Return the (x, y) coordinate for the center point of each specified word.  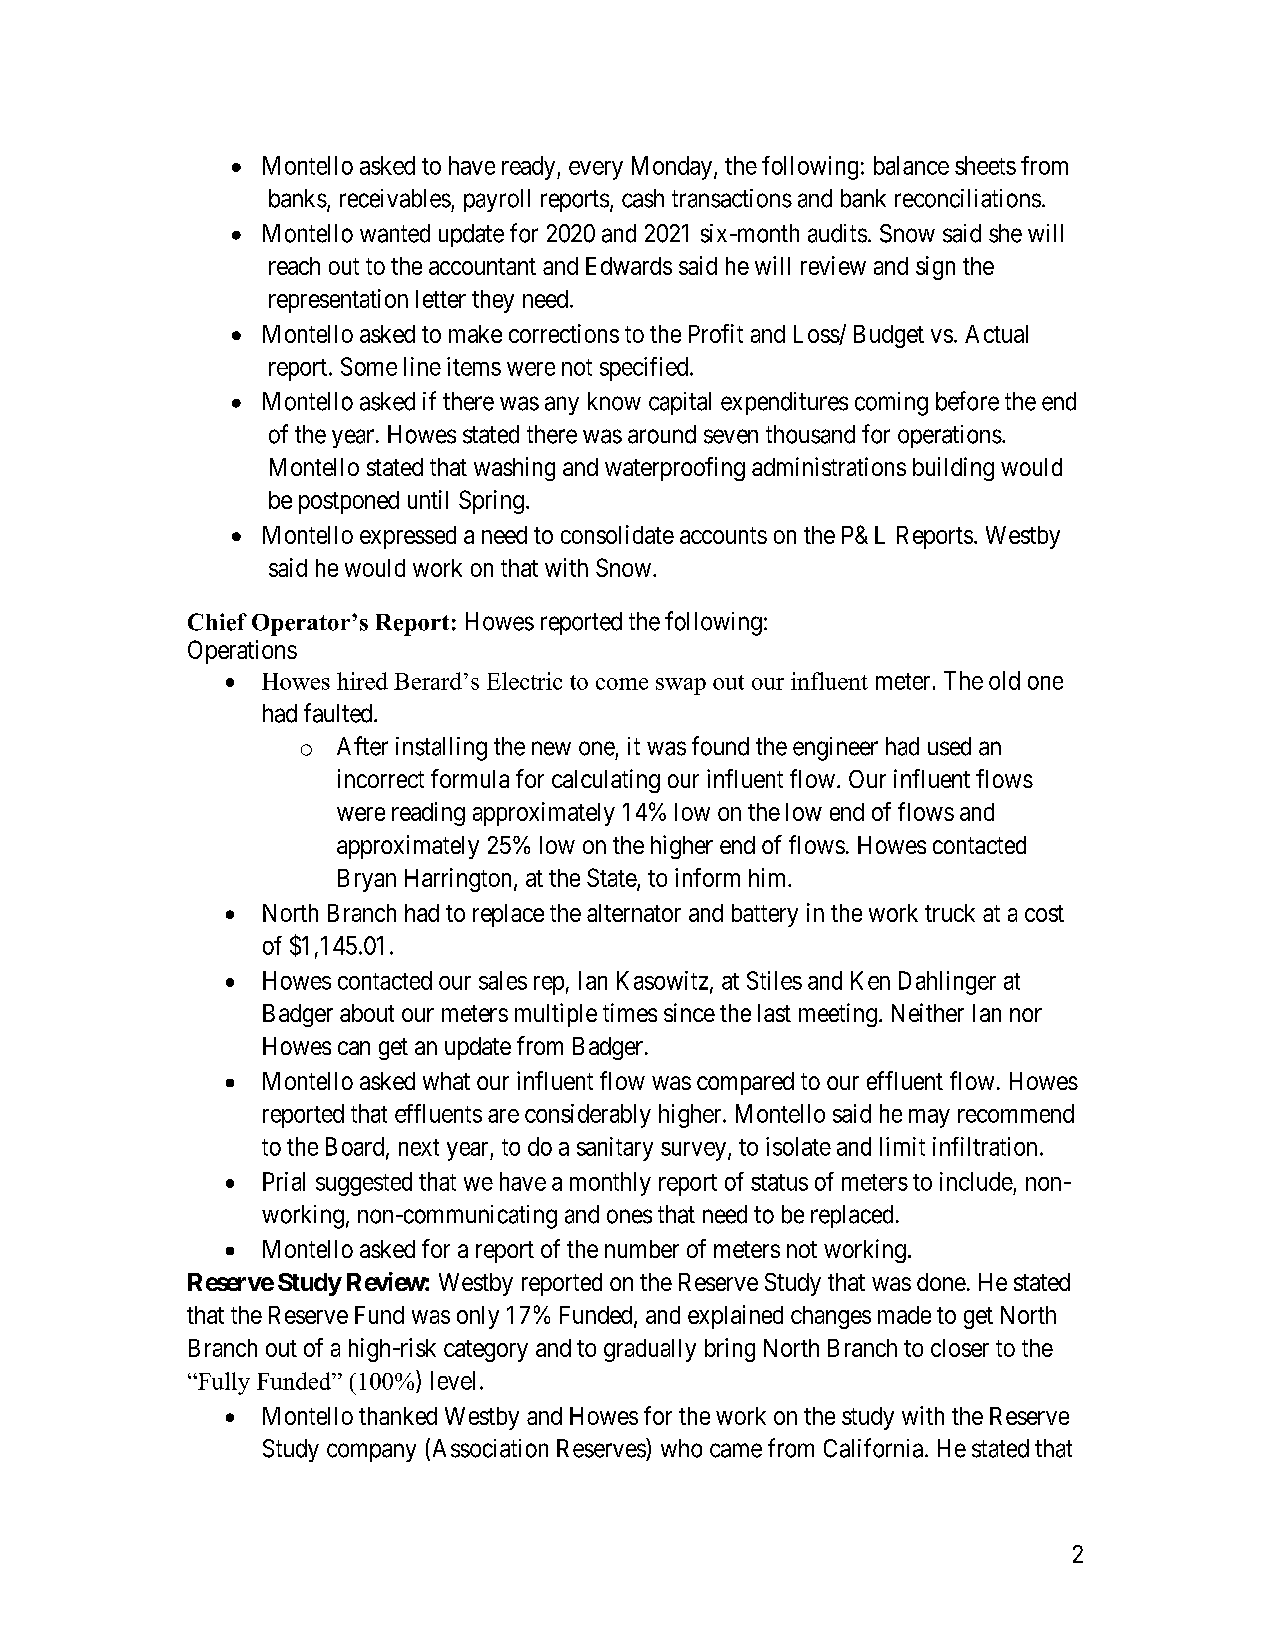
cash (643, 198)
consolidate (617, 534)
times (630, 1012)
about (367, 1013)
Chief (217, 622)
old (1004, 680)
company (371, 1452)
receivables (395, 198)
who (681, 1448)
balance (911, 165)
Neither (928, 1012)
